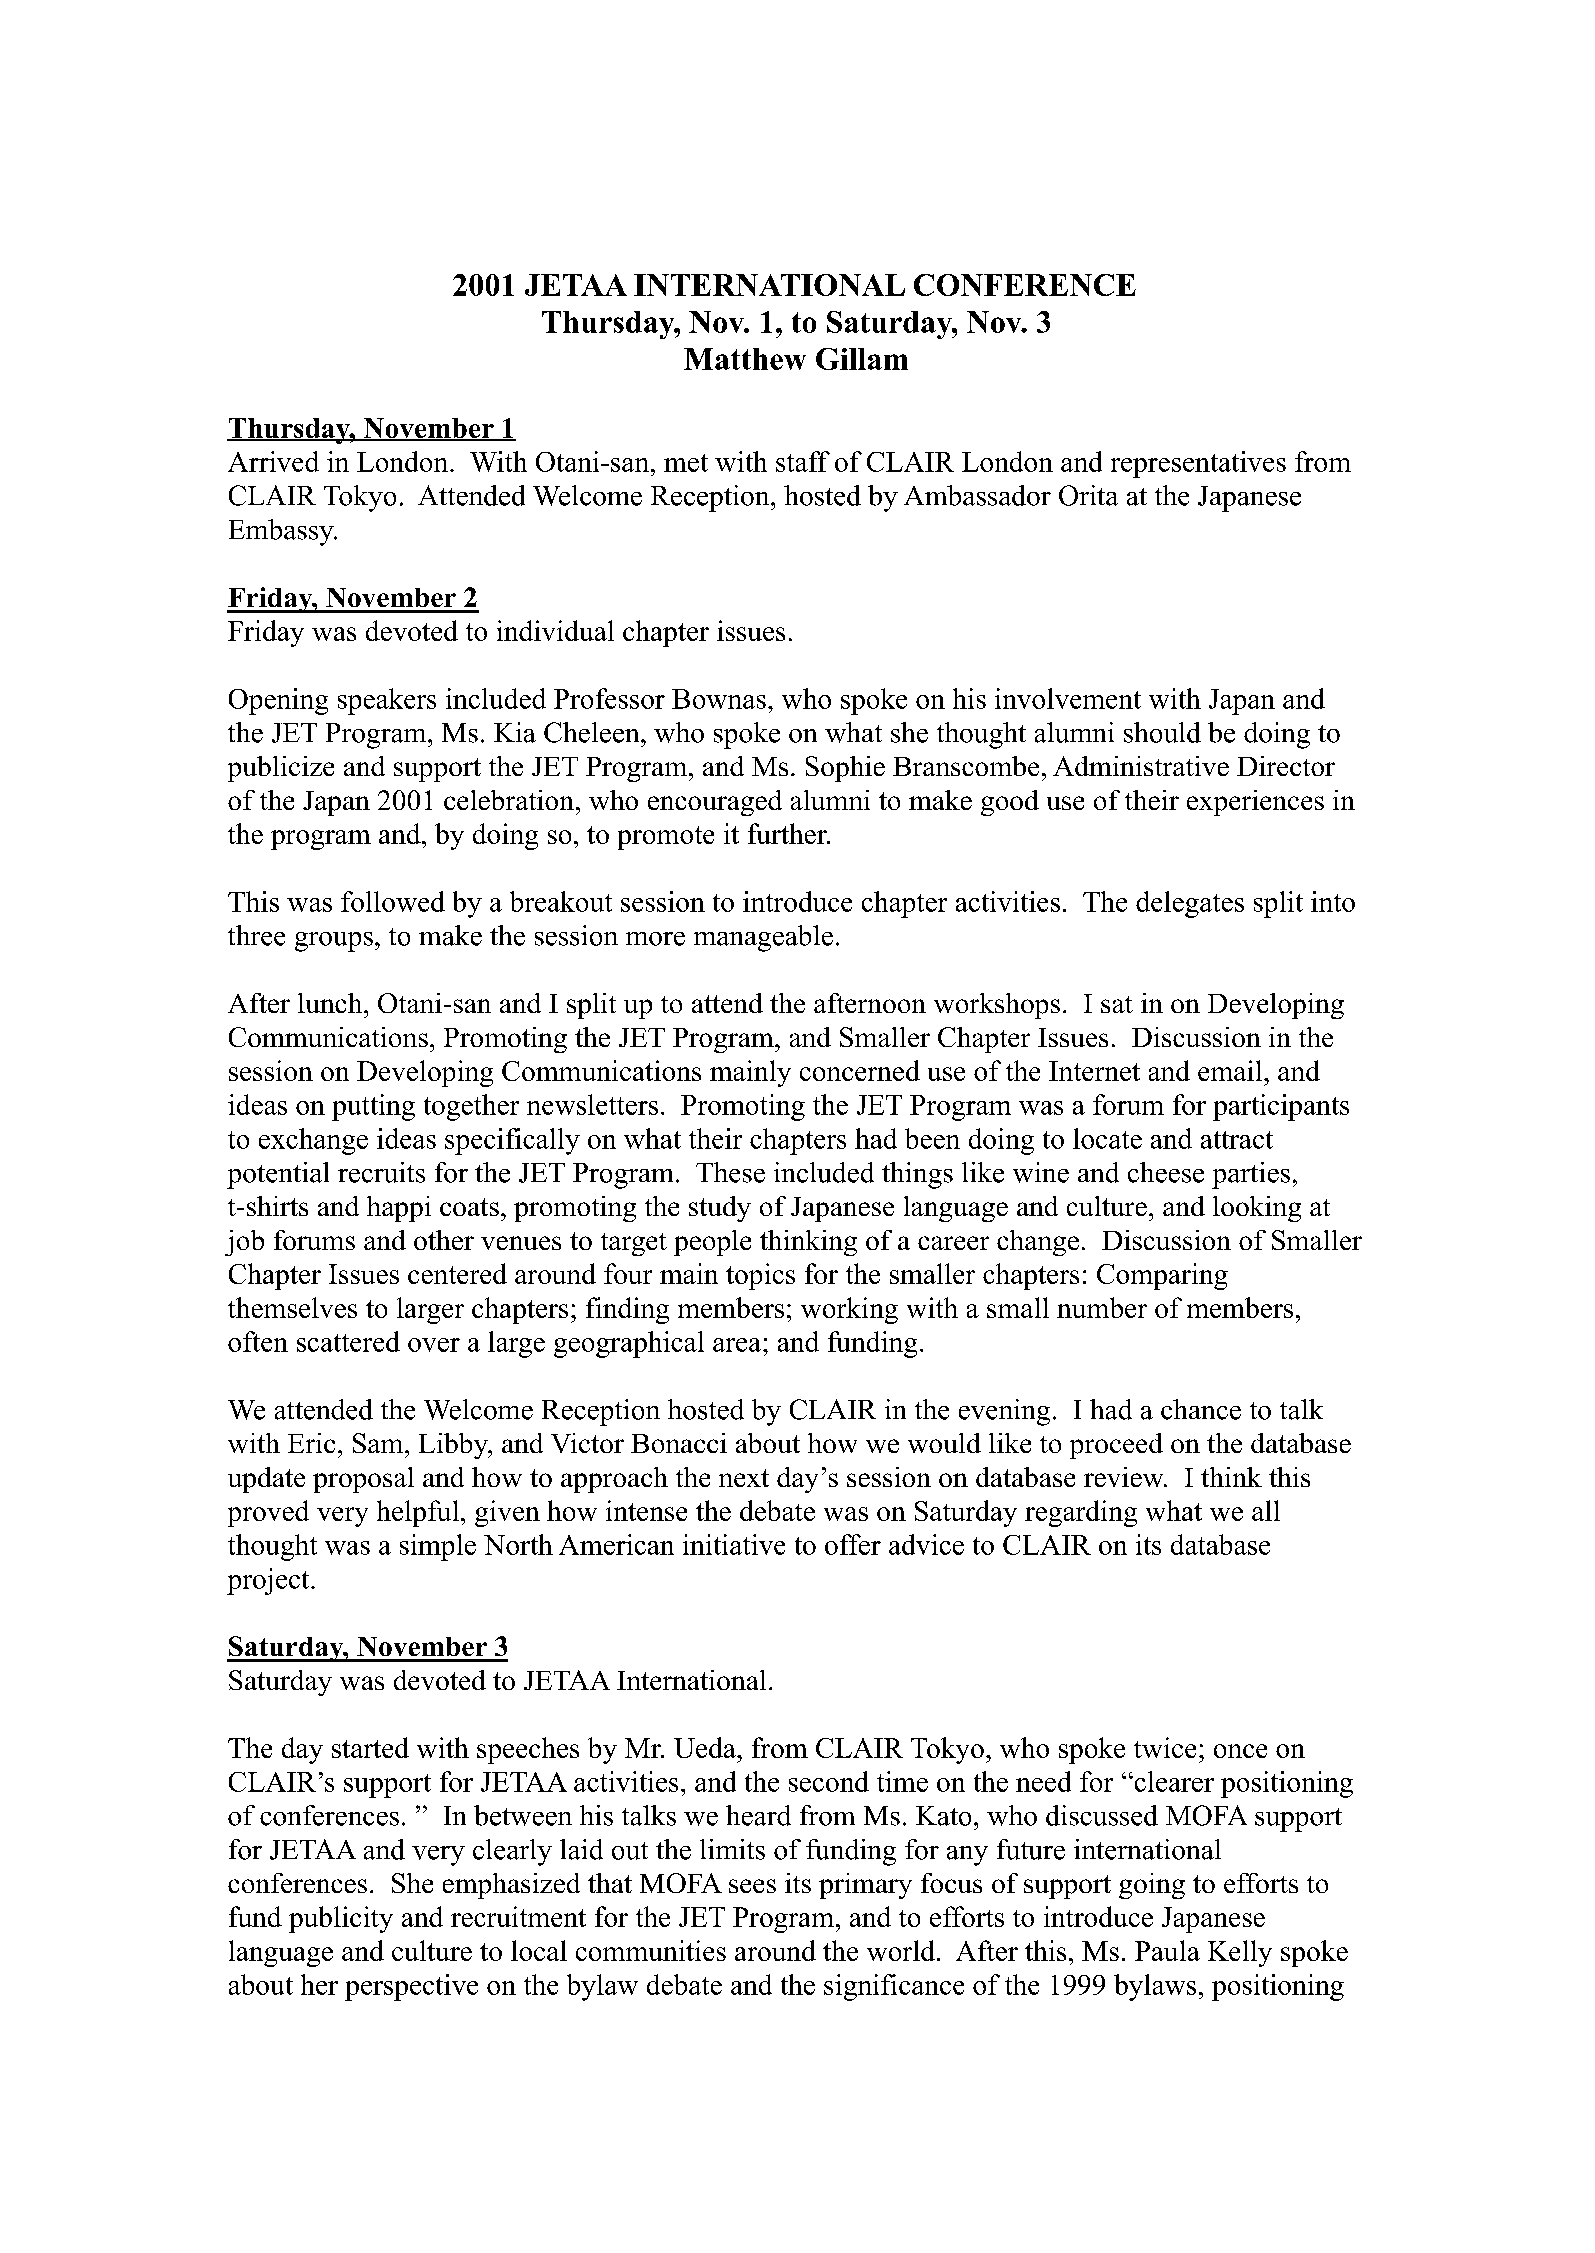 This document has width=1595, height=2253. I want to click on delegates, so click(1190, 904).
